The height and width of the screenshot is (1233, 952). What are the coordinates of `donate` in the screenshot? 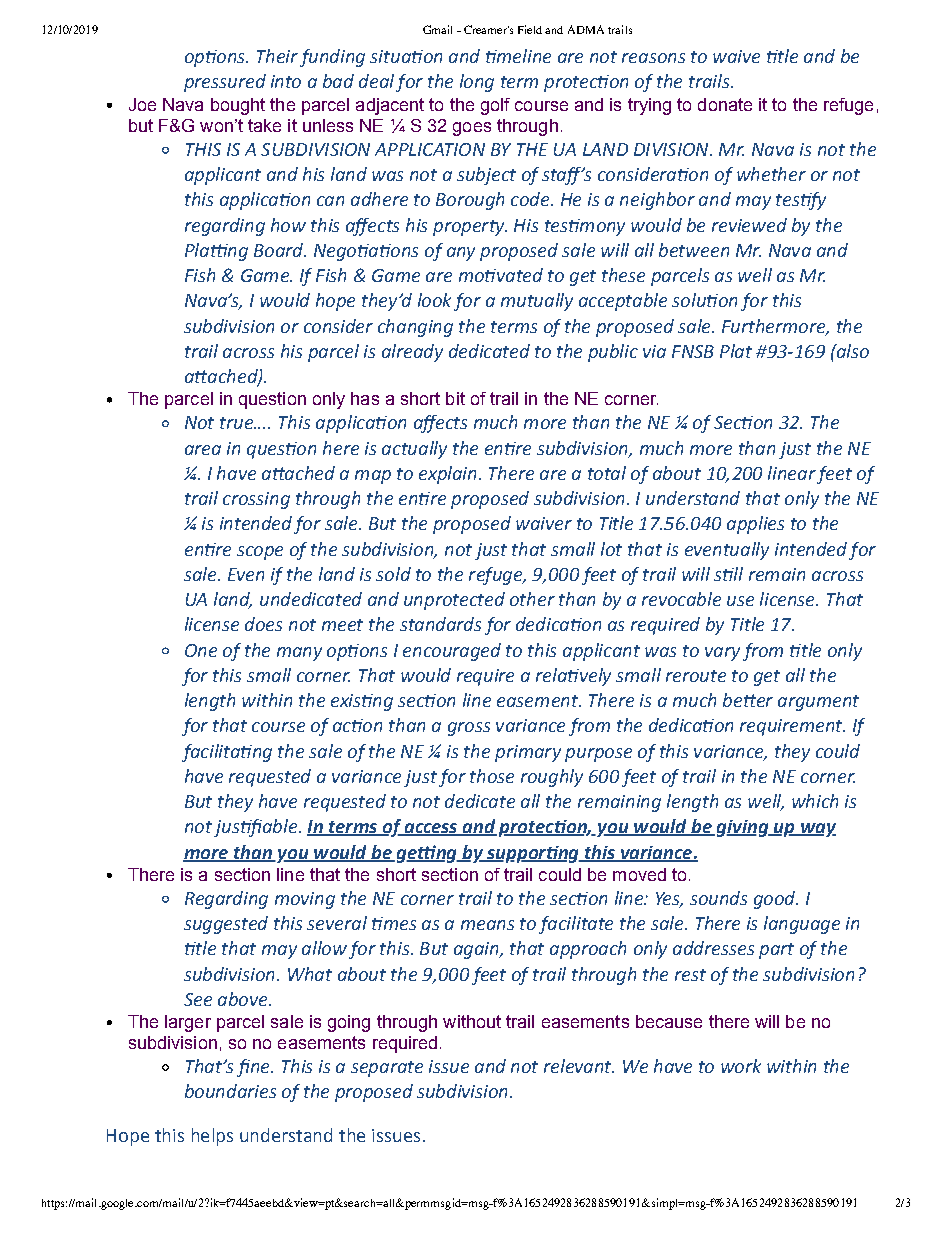 It's located at (725, 104).
